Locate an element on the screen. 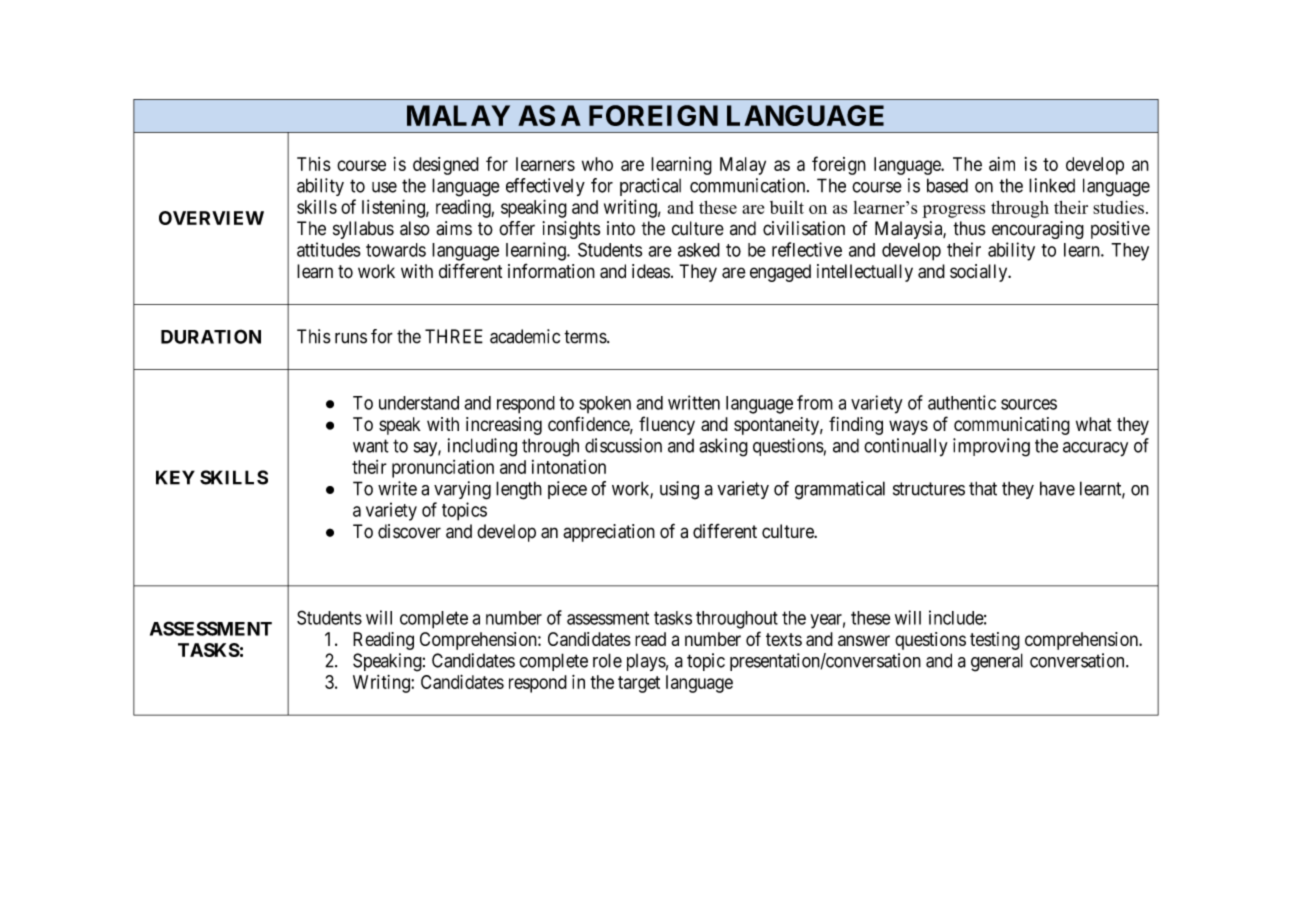 The height and width of the screenshot is (924, 1308). fluency is located at coordinates (667, 425).
